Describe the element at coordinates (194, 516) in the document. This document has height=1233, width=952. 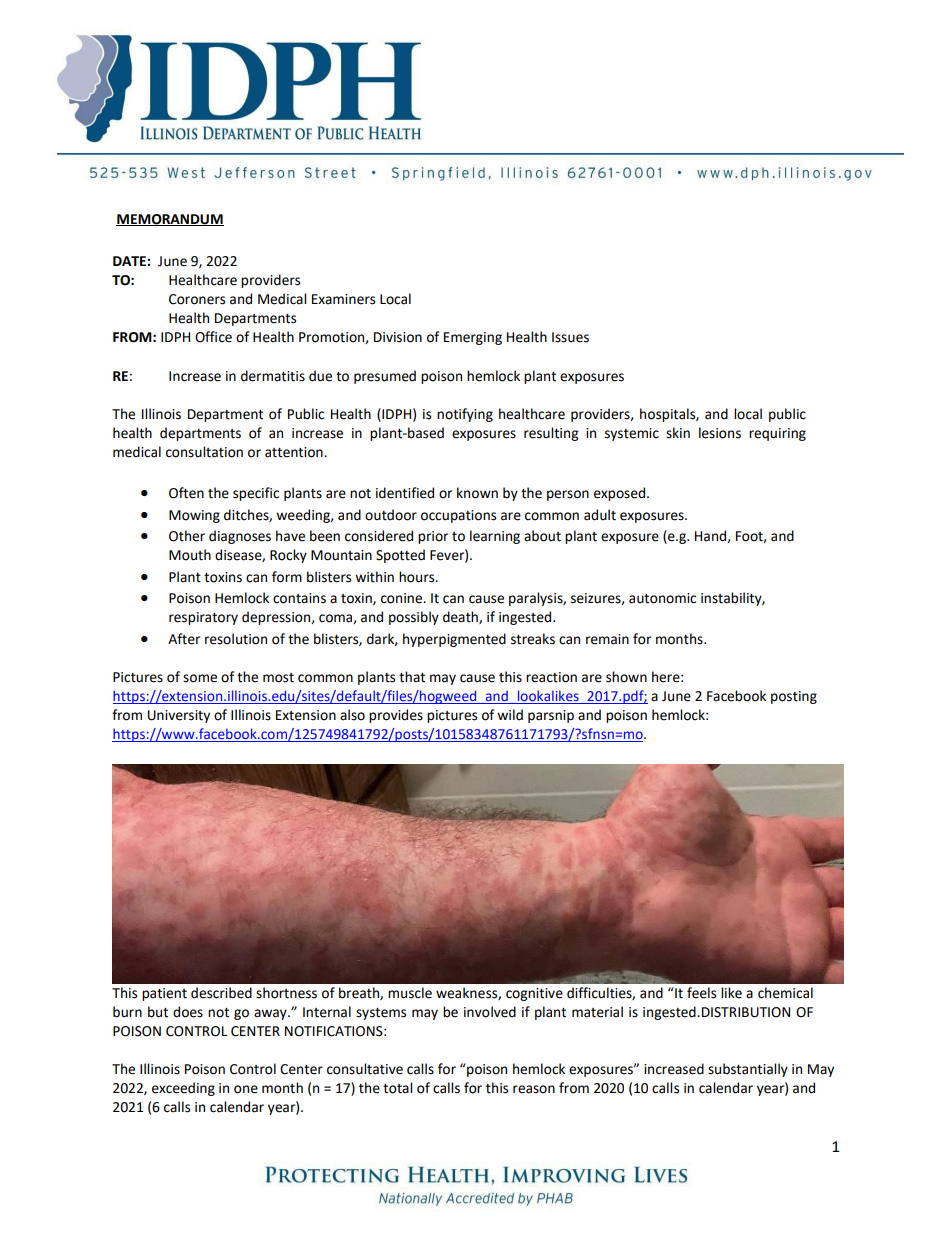
I see `Mowing` at that location.
